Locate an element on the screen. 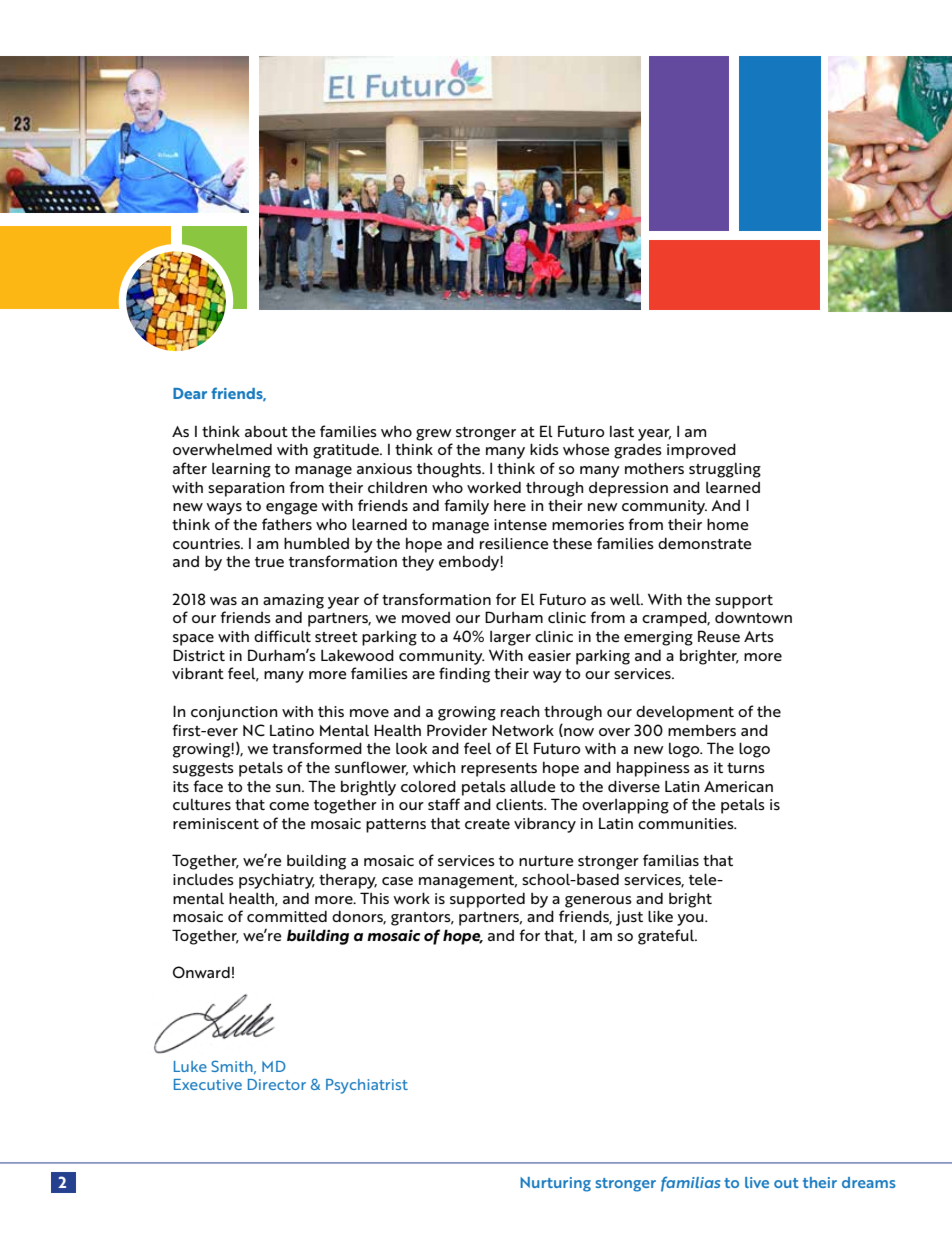 The height and width of the screenshot is (1233, 952). conjunction is located at coordinates (234, 713).
